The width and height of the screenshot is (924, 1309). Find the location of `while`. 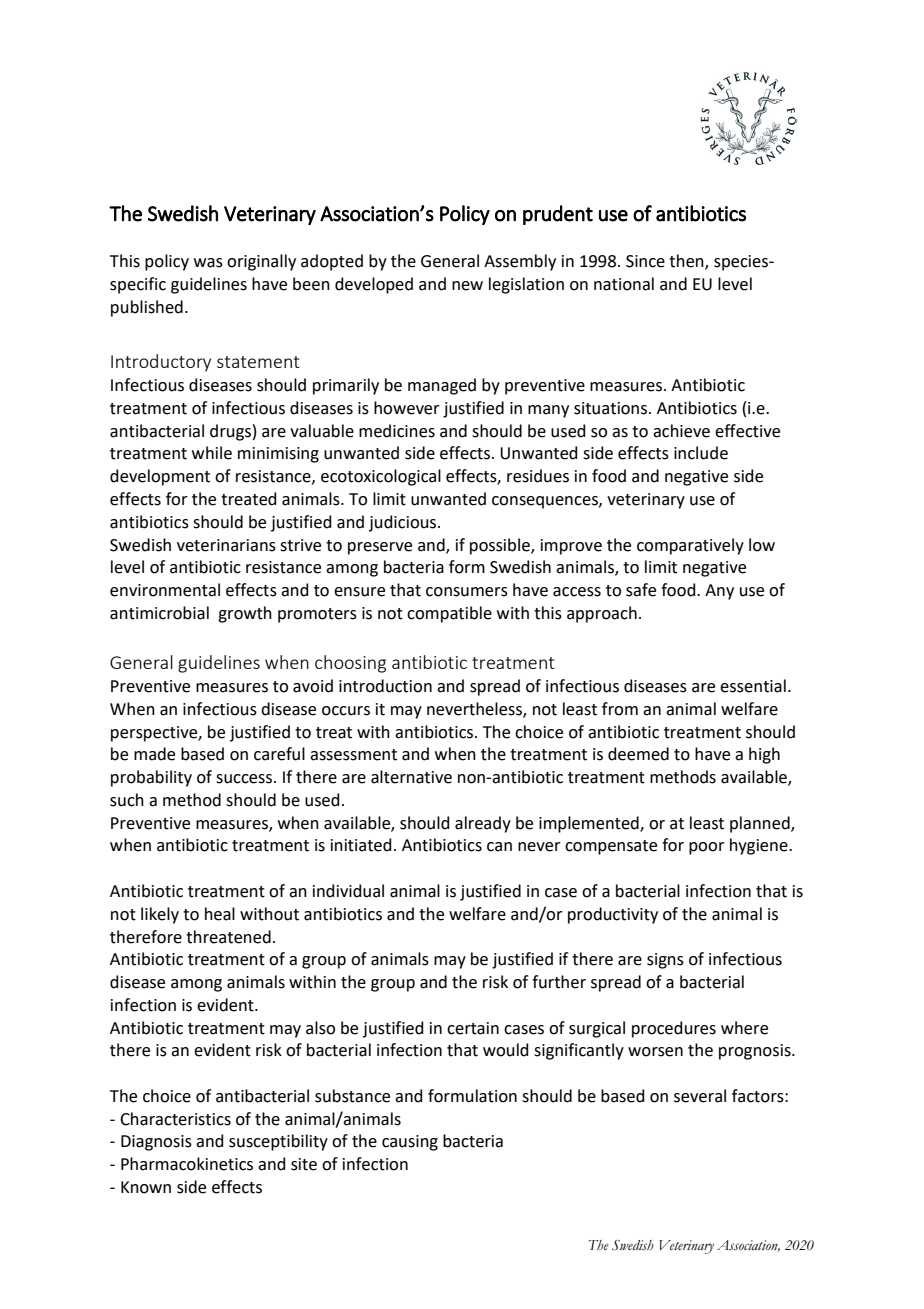

while is located at coordinates (212, 453).
